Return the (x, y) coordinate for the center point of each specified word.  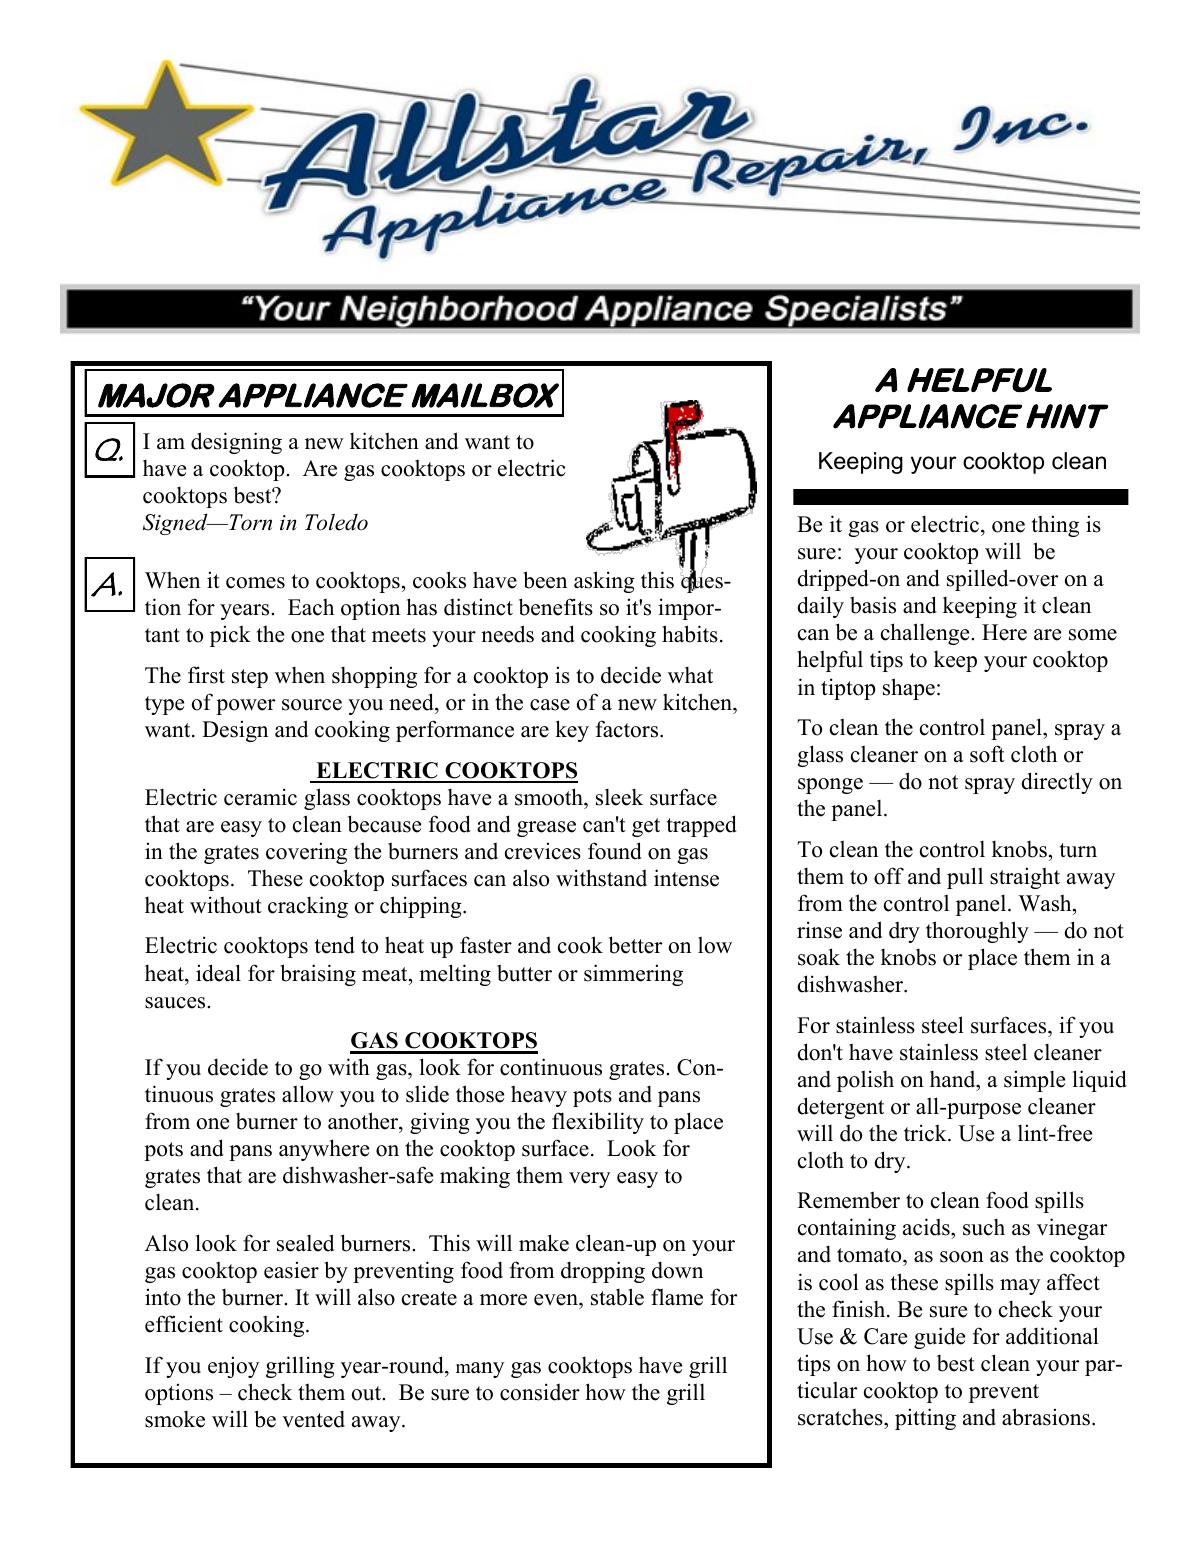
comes (255, 583)
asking (604, 582)
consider (540, 1392)
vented (313, 1419)
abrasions (1046, 1417)
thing (1055, 526)
